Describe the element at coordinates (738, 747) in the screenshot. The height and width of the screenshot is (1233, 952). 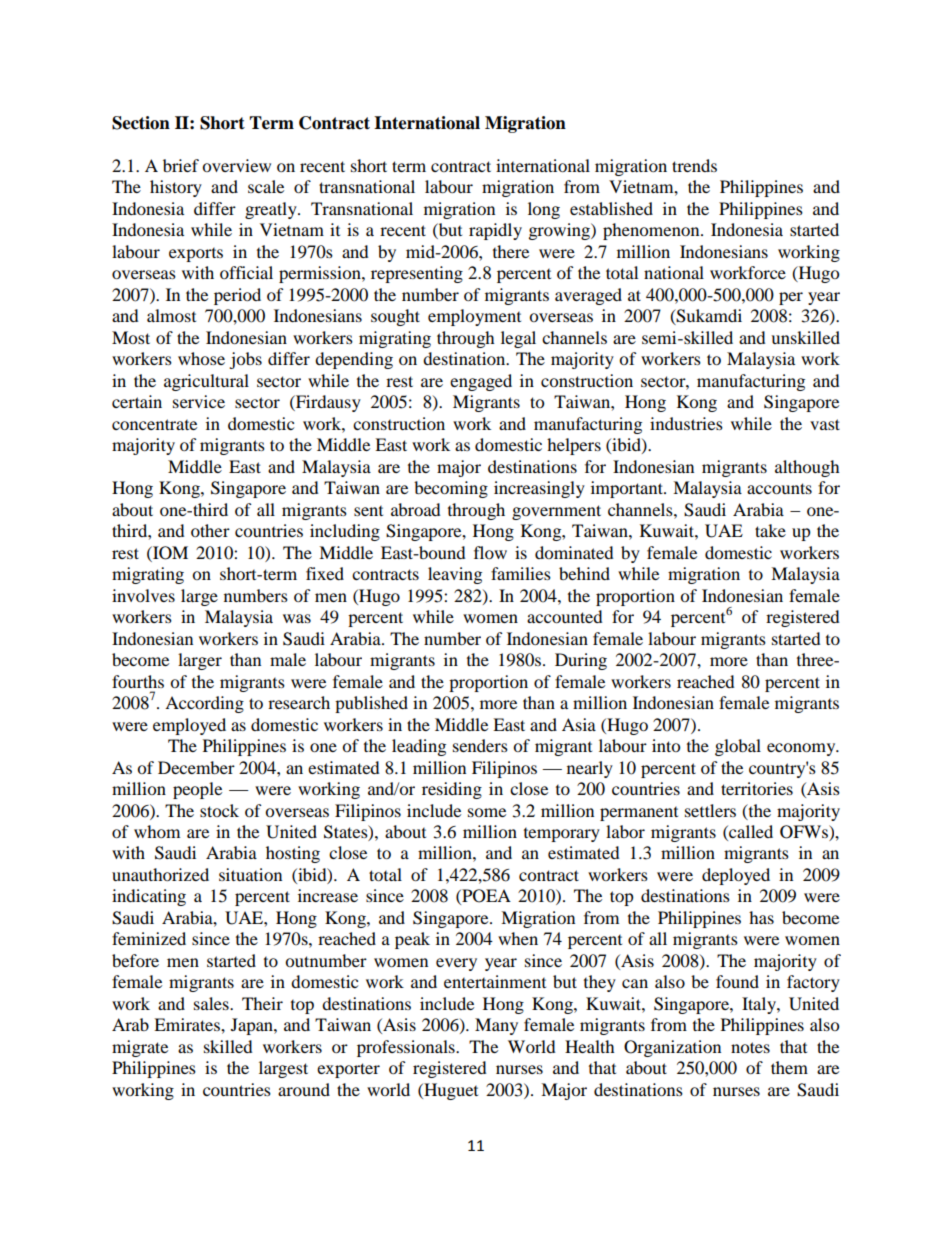
I see `global` at that location.
